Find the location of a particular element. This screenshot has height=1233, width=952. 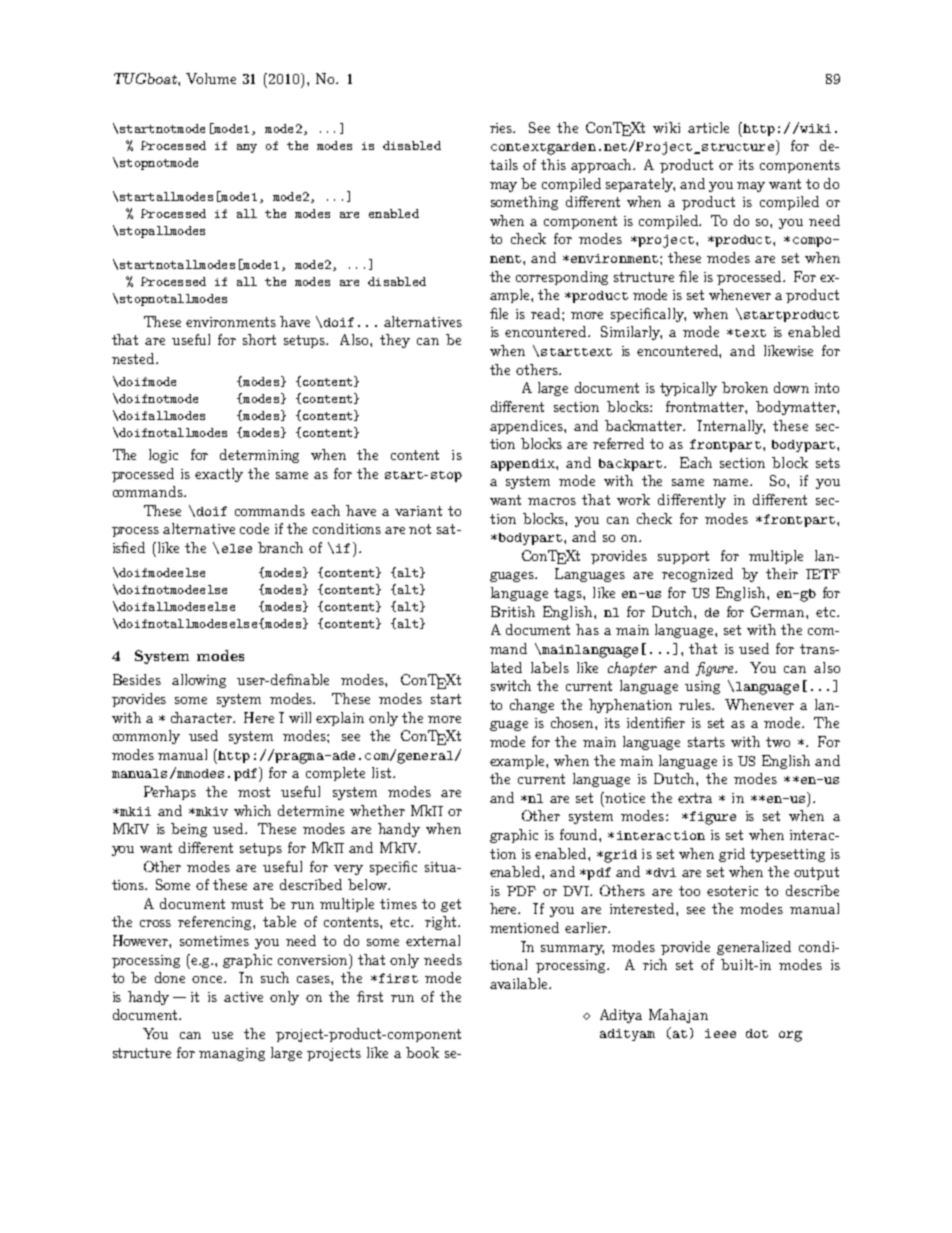

article is located at coordinates (708, 127).
